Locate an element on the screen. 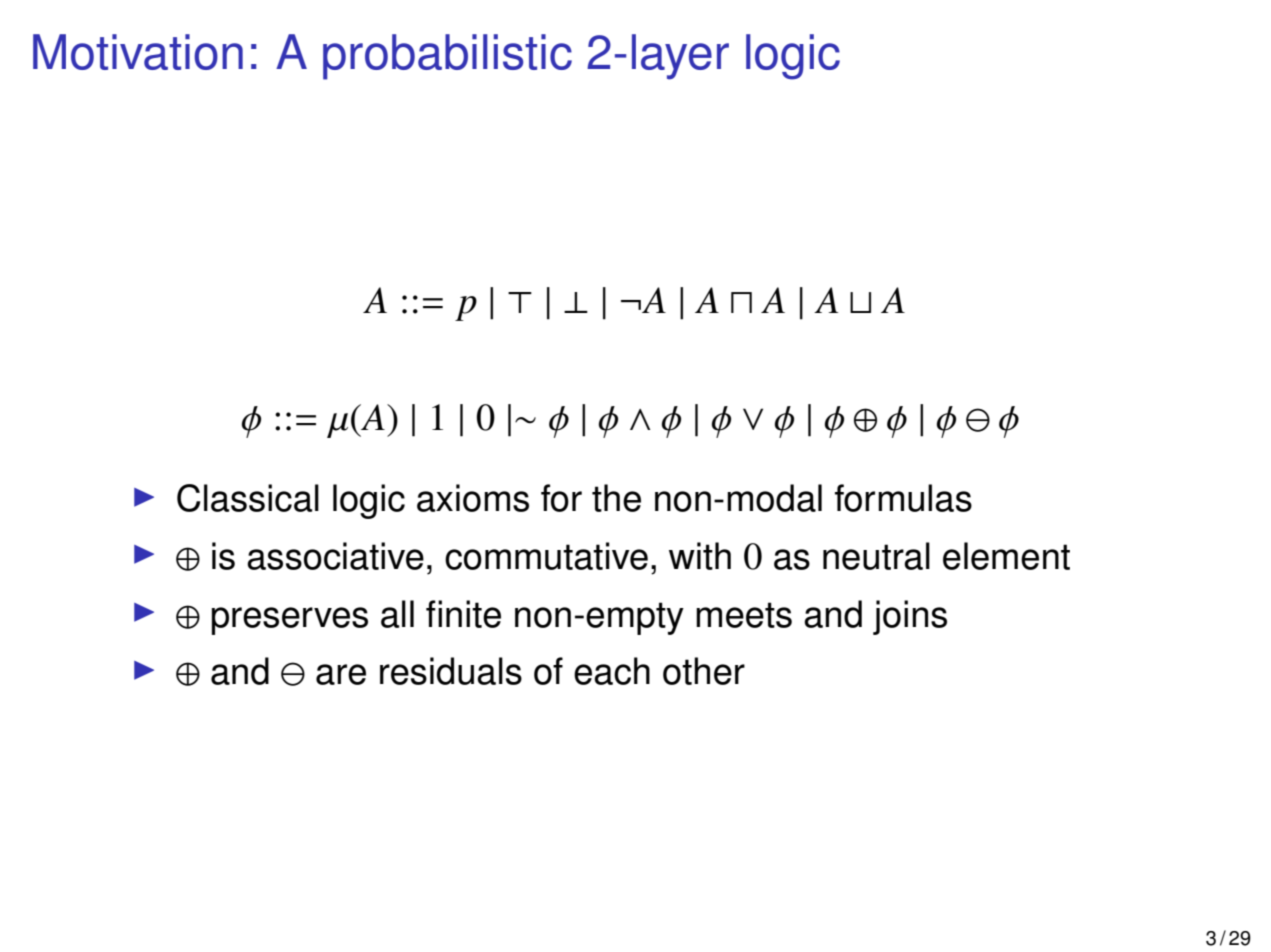 Image resolution: width=1271 pixels, height=952 pixels. probabilistic is located at coordinates (447, 57).
